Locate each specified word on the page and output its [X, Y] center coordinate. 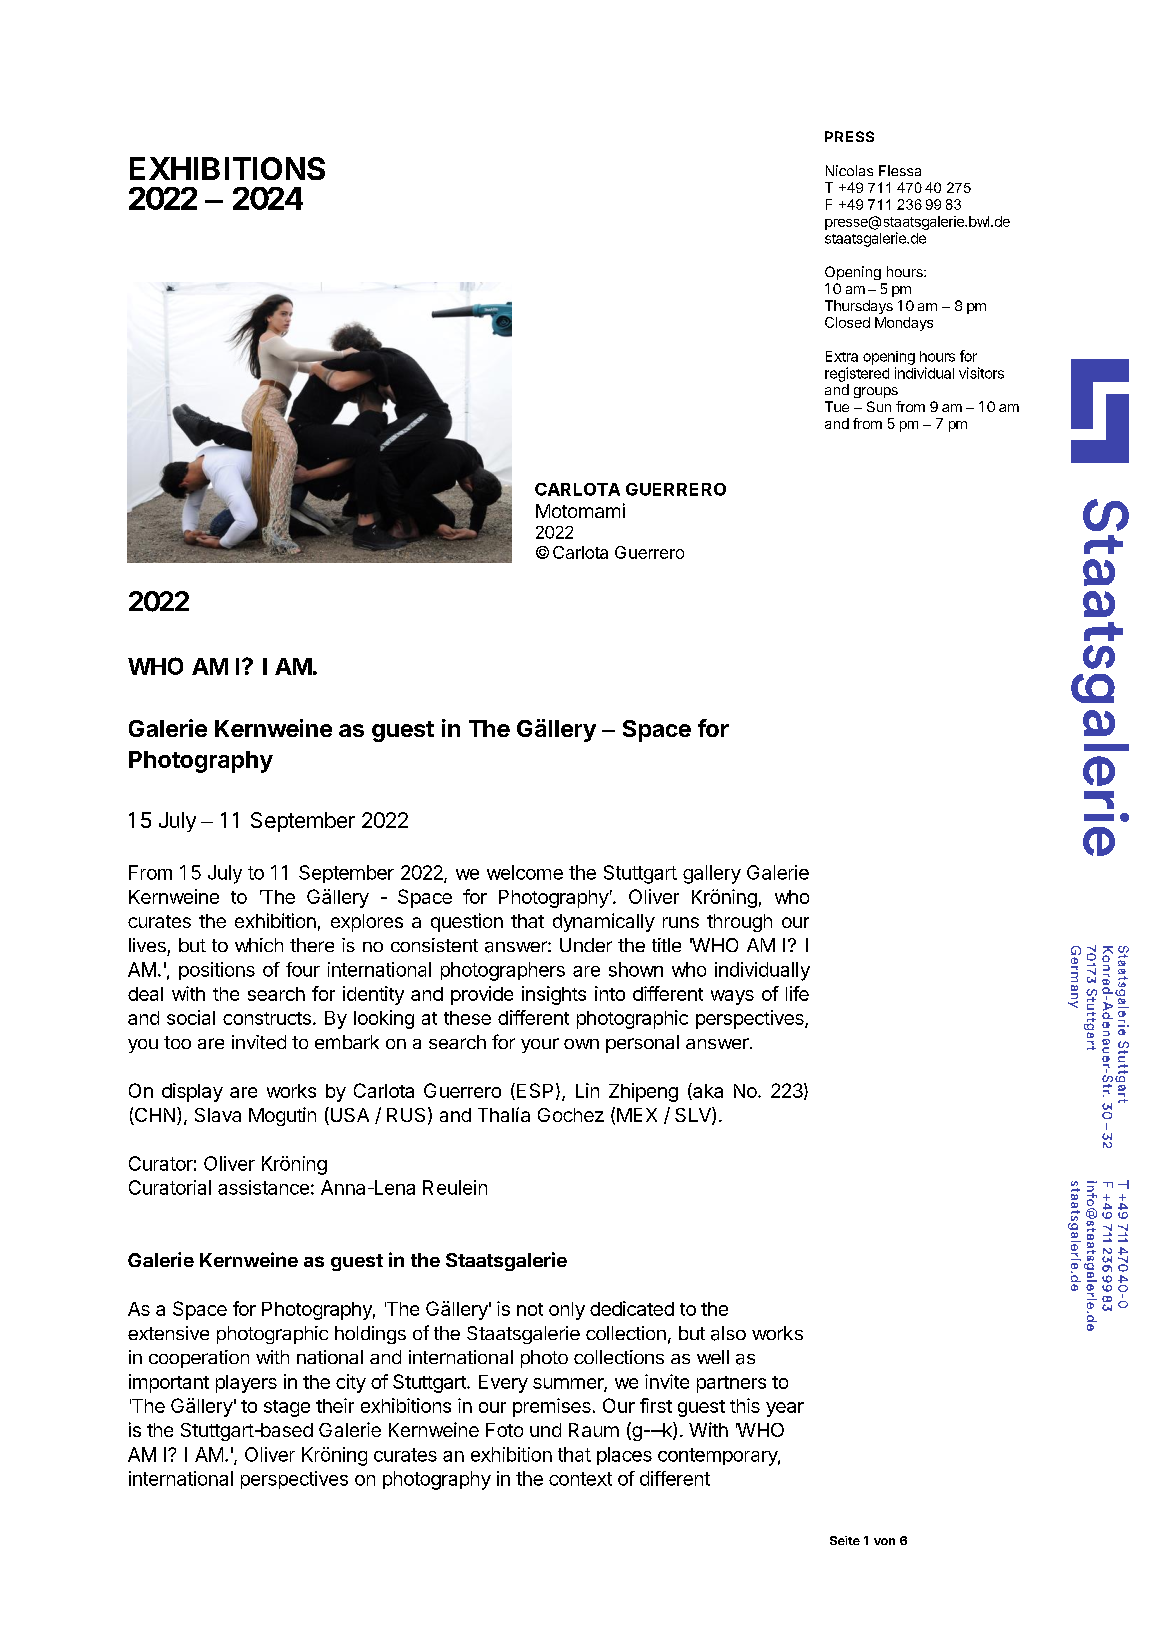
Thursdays [859, 307]
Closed [847, 322]
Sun [879, 406]
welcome [525, 872]
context [580, 1479]
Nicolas [849, 170]
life [797, 993]
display [192, 1092]
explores [367, 923]
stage [287, 1408]
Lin [587, 1090]
